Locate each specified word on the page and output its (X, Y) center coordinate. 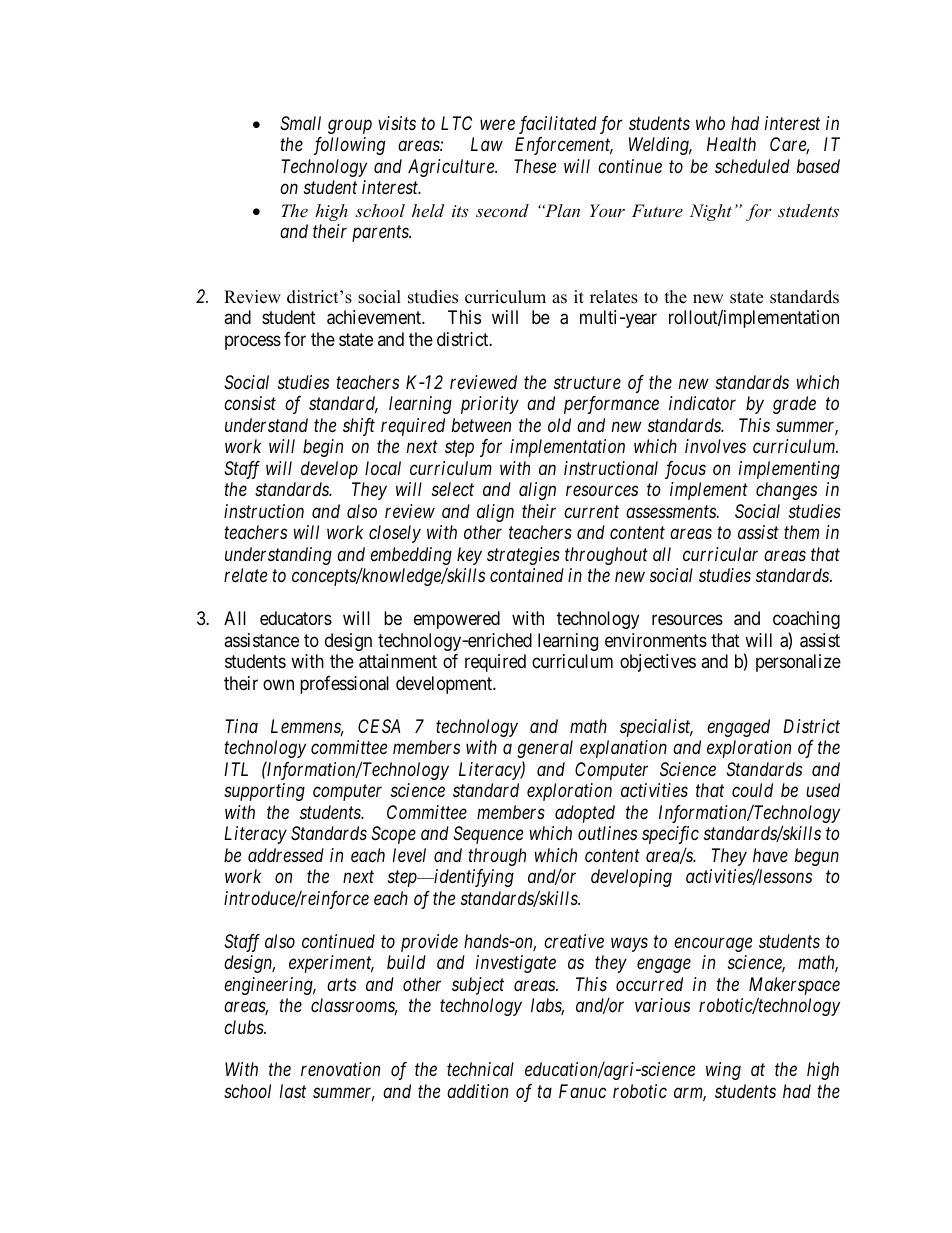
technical (480, 1069)
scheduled (752, 166)
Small (300, 123)
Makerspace (794, 986)
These (535, 166)
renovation (340, 1069)
